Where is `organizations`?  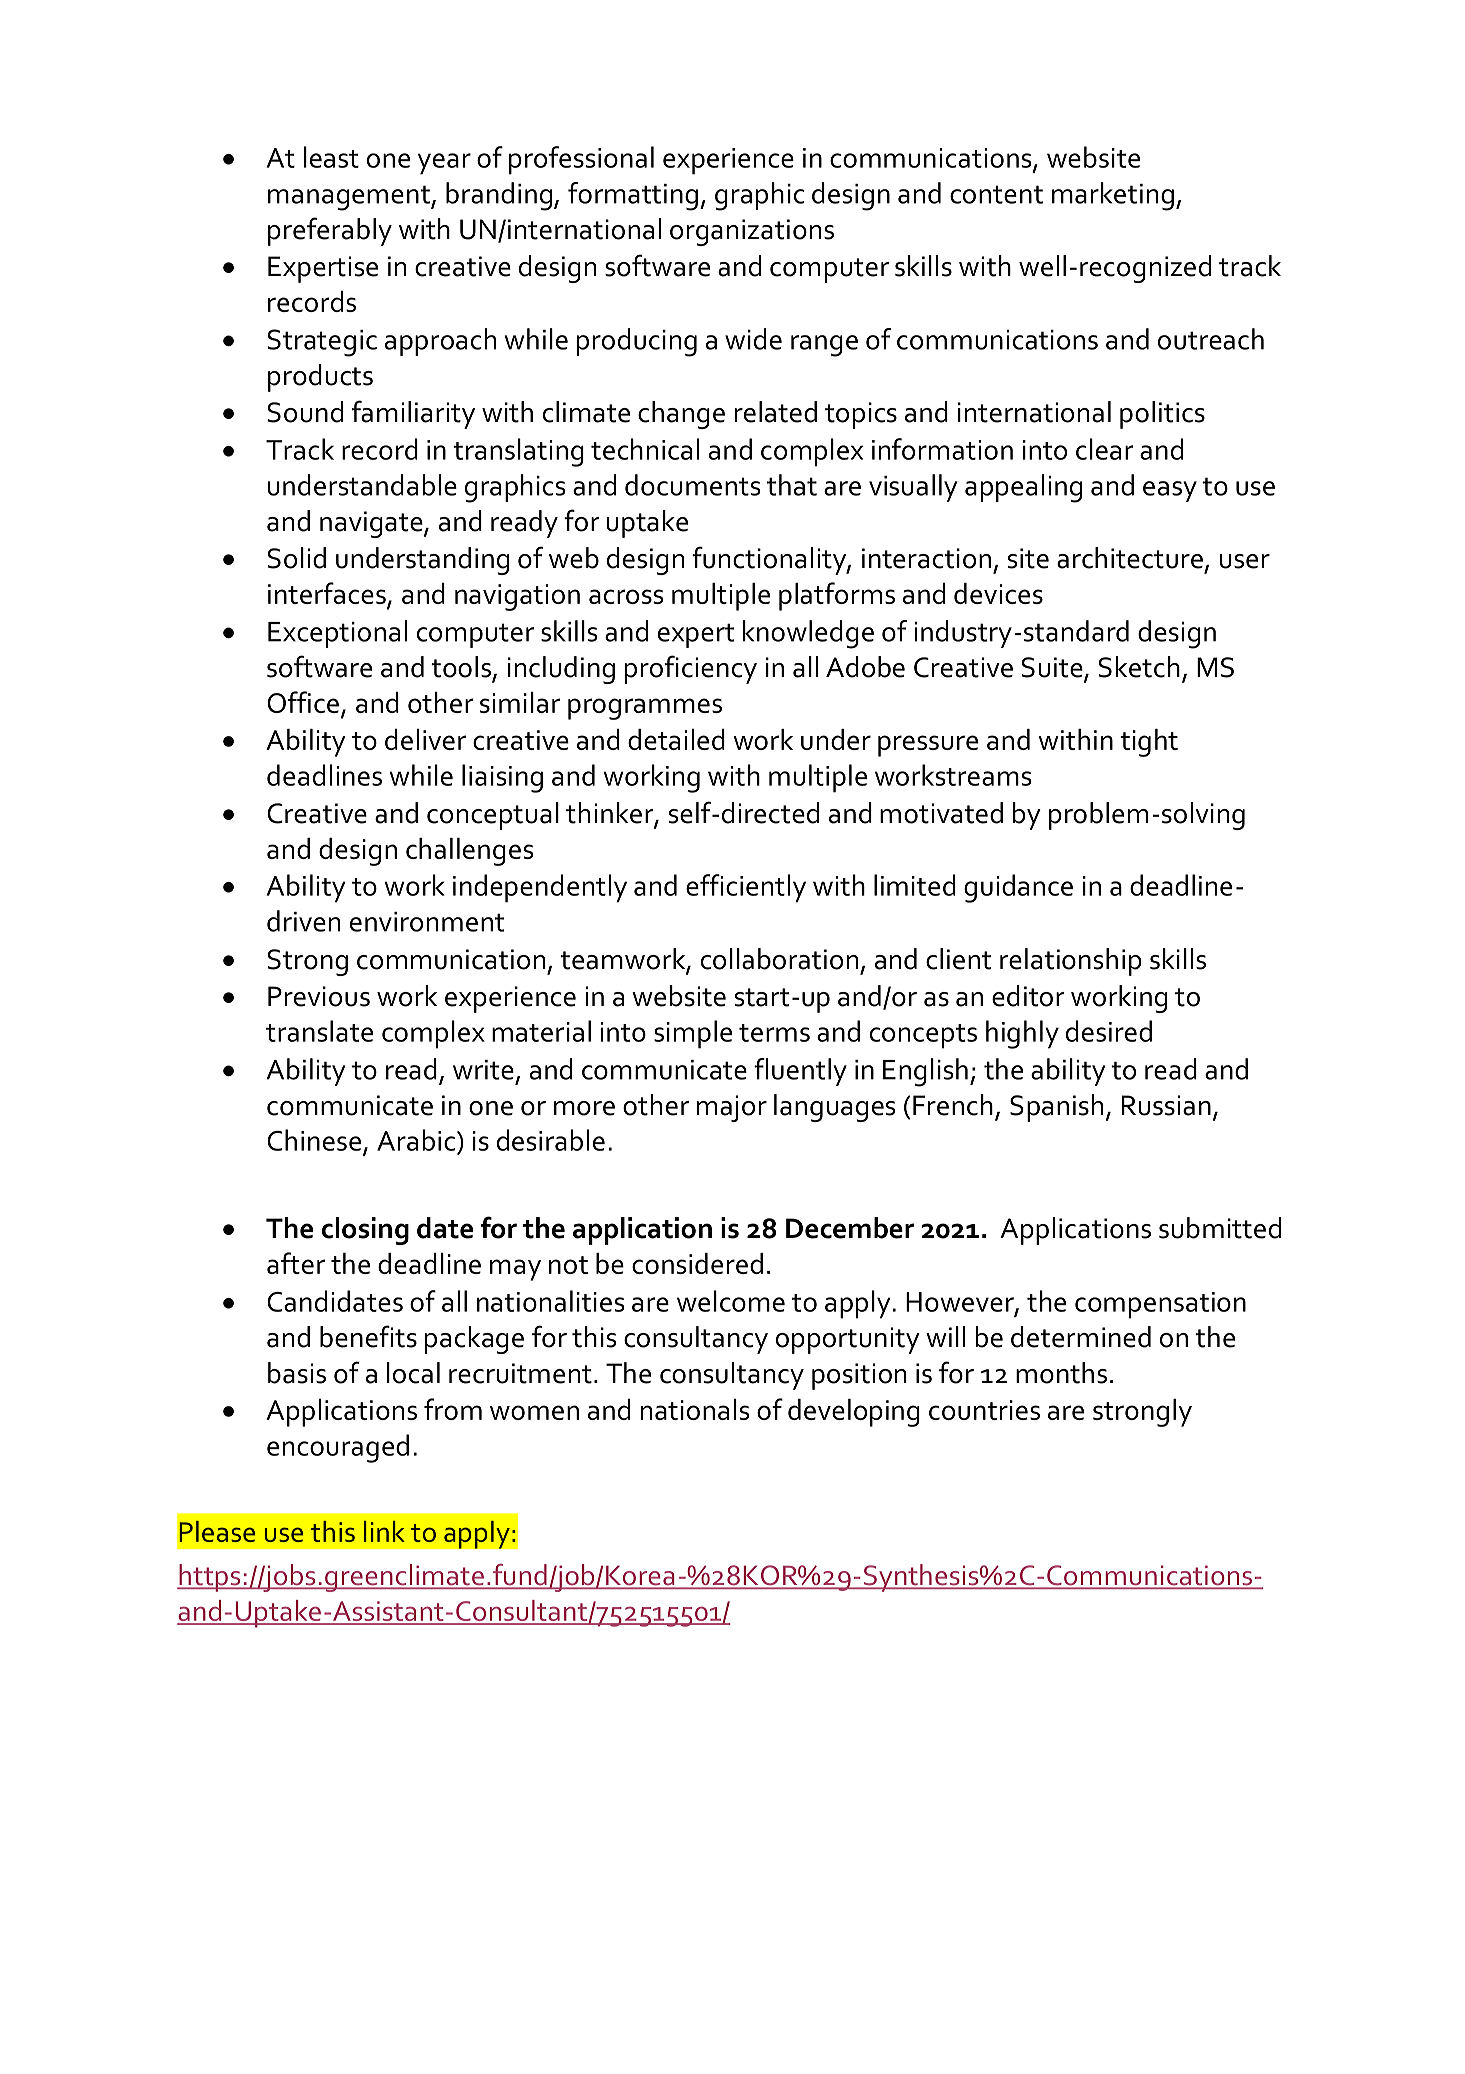
organizations is located at coordinates (752, 232).
